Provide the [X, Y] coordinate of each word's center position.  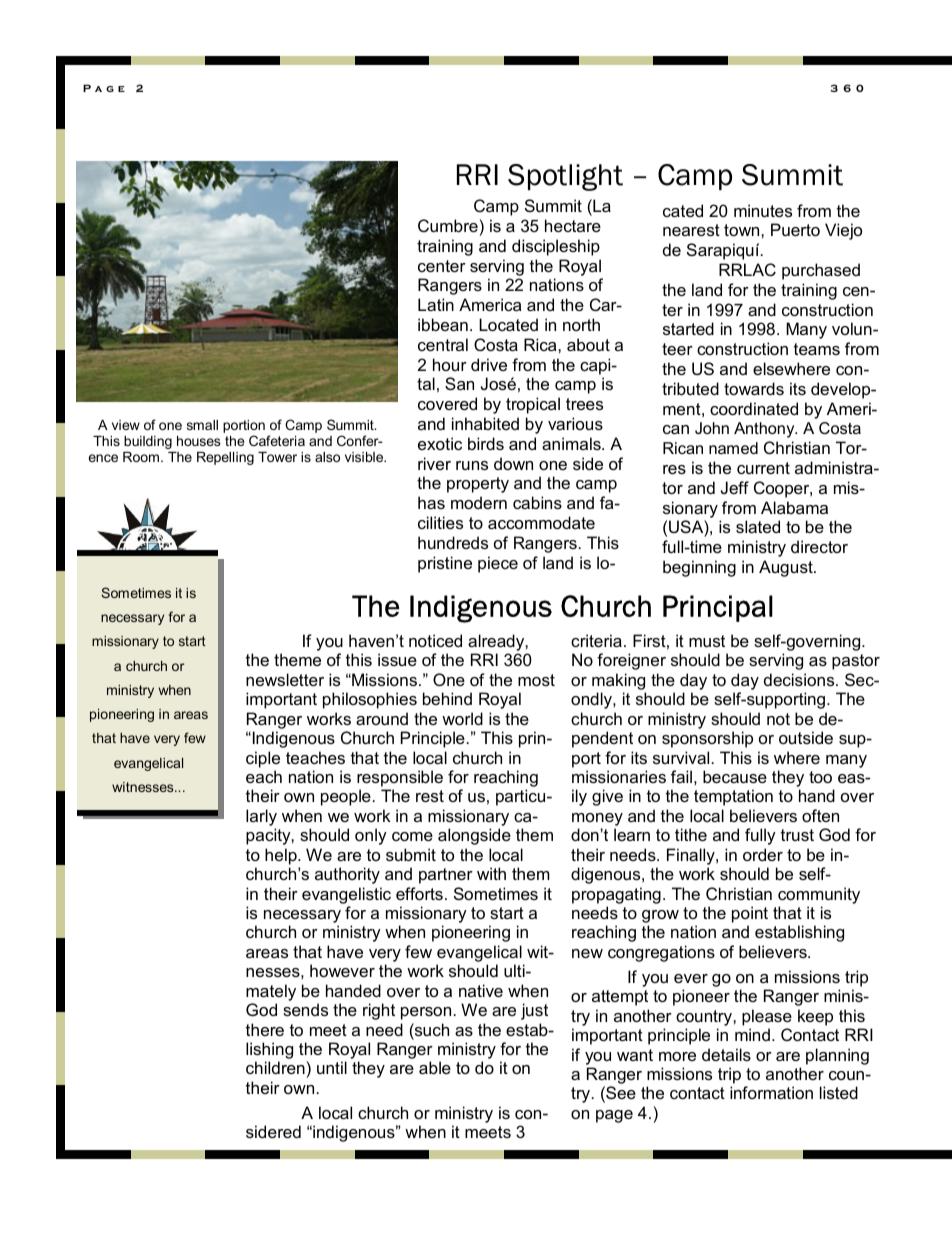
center [442, 266]
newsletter [285, 679]
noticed [435, 640]
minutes [763, 210]
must [707, 641]
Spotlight [565, 177]
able [435, 1067]
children [275, 1067]
